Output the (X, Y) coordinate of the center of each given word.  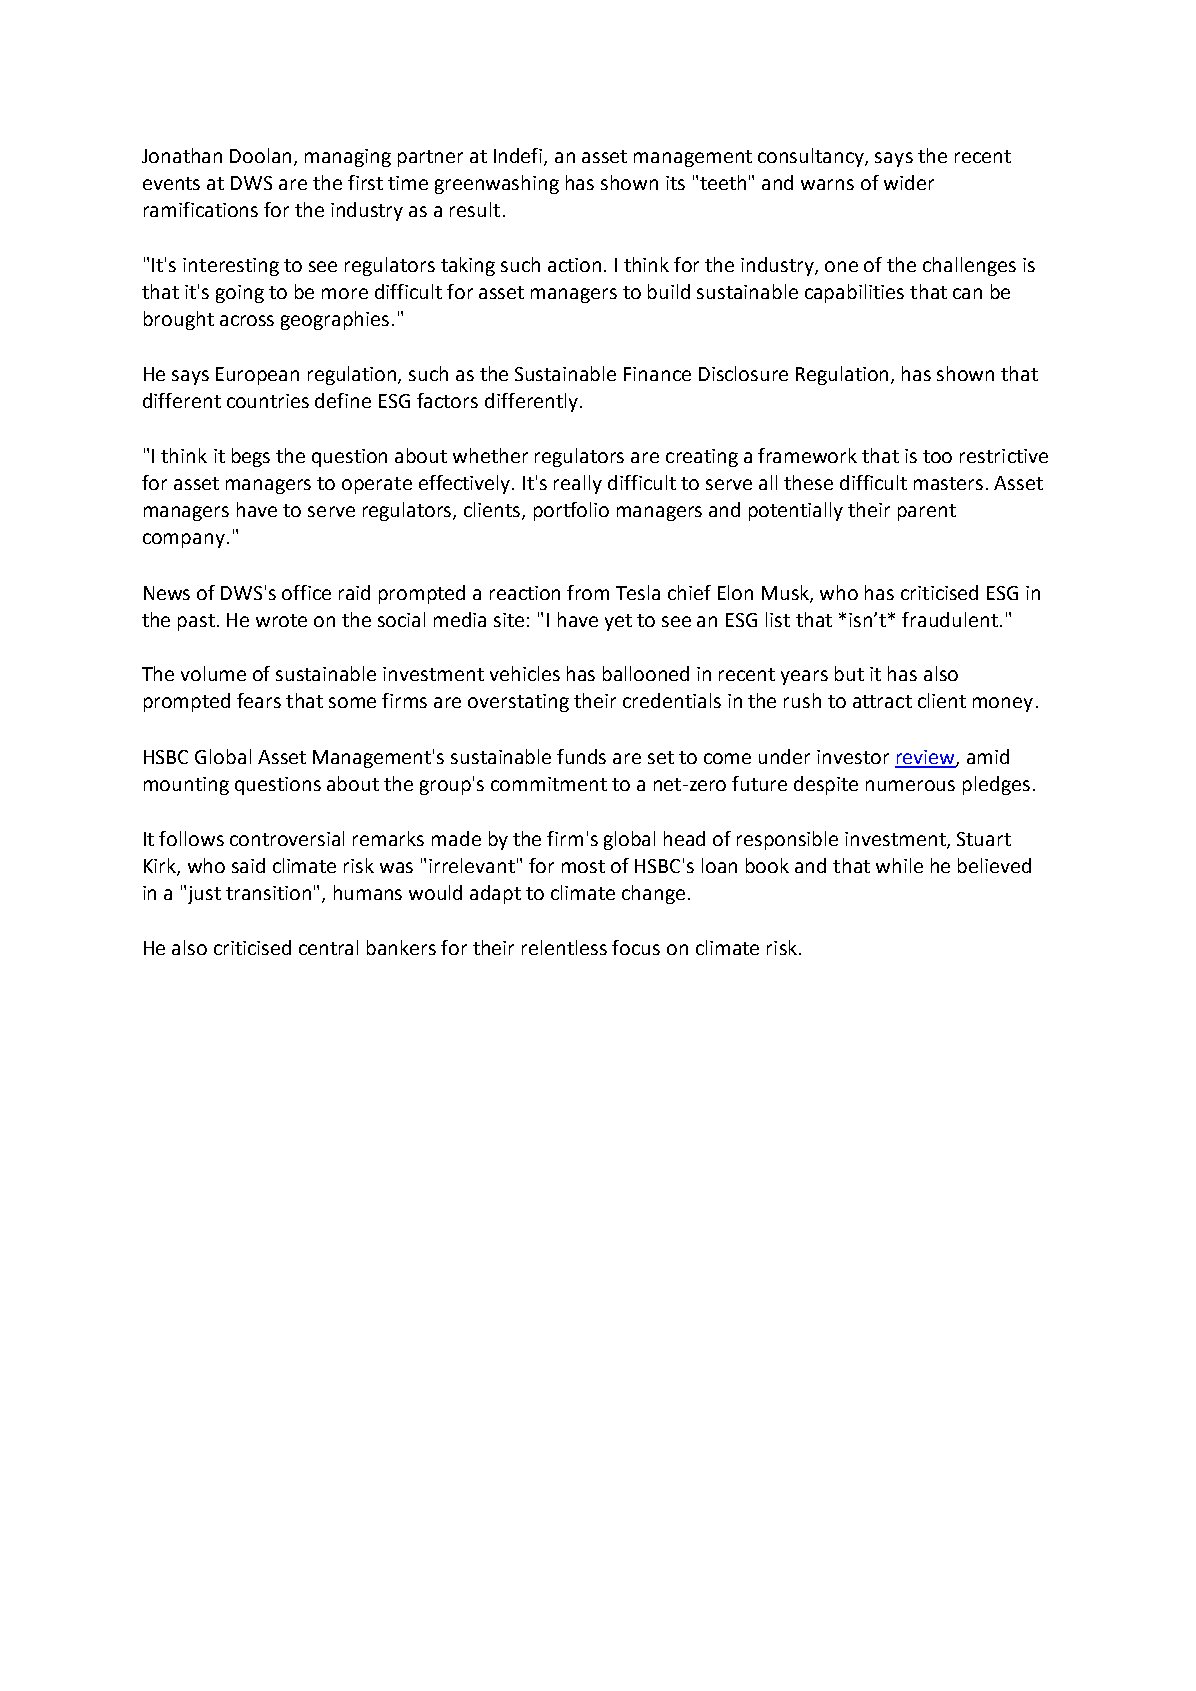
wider (909, 182)
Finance (657, 374)
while (899, 865)
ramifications (201, 209)
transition (268, 893)
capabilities (854, 293)
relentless (564, 947)
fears (259, 700)
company (184, 540)
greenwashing (497, 184)
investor (853, 757)
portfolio (571, 511)
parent (927, 512)
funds (581, 756)
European (257, 376)
